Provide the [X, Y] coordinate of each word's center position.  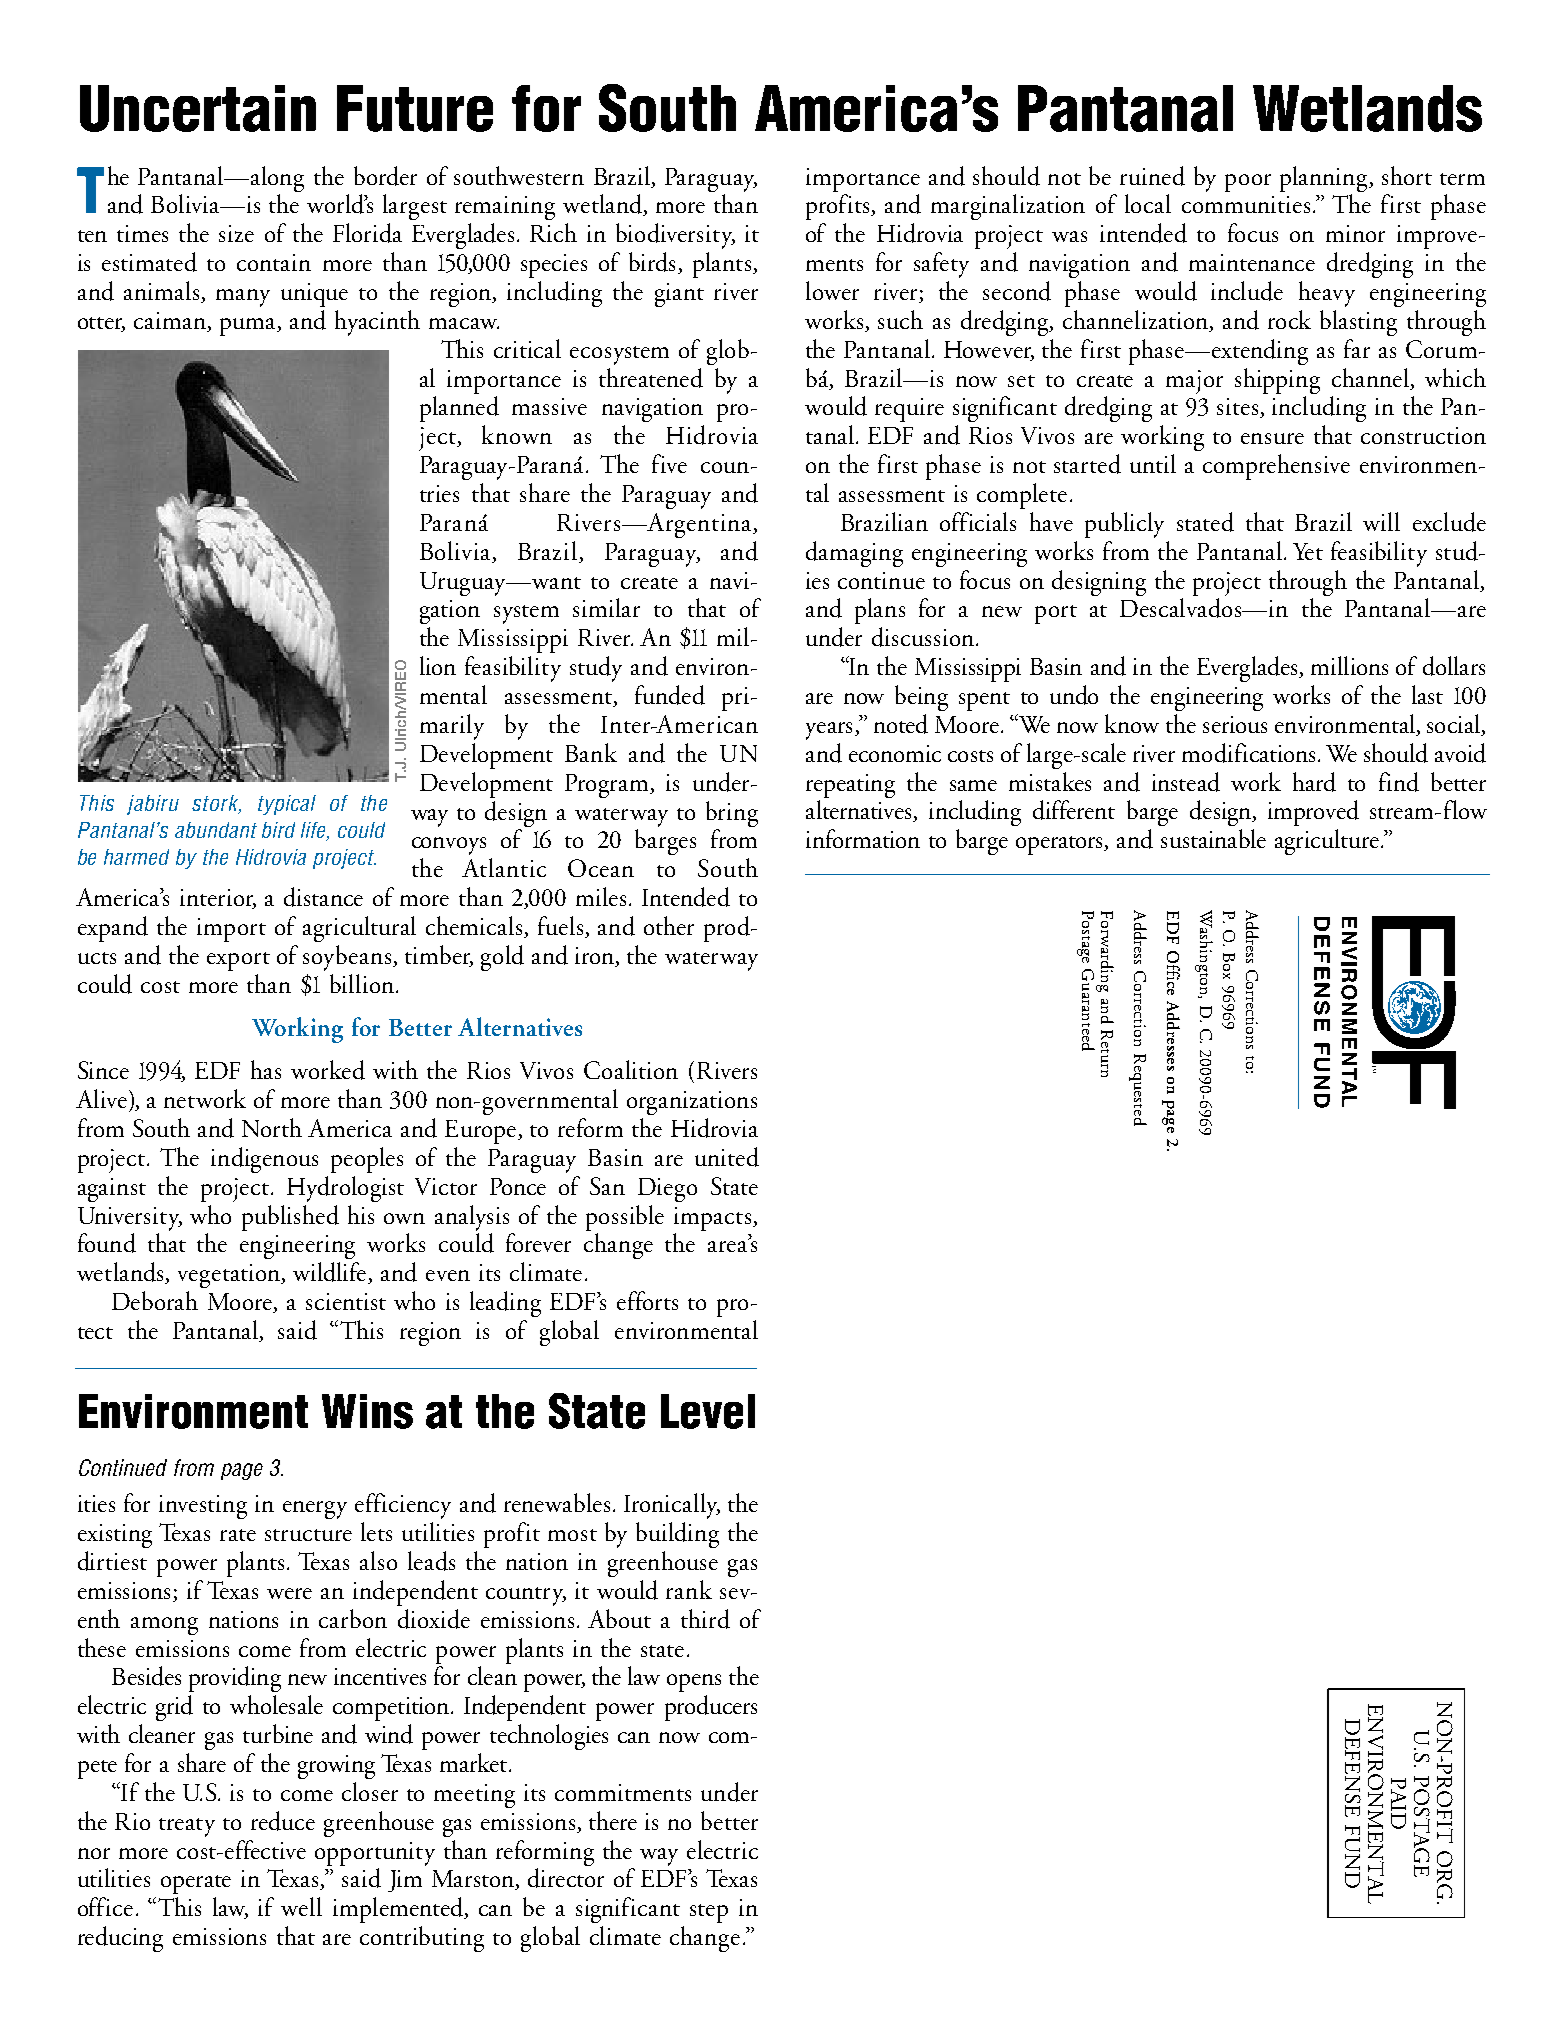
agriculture [1327, 842]
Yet [1308, 551]
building [677, 1535]
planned [459, 409]
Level [708, 1411]
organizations [692, 1103]
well [301, 1906]
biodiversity [675, 236]
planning [1325, 179]
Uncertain [198, 108]
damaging [854, 554]
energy [315, 1510]
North [272, 1127]
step [709, 1913]
